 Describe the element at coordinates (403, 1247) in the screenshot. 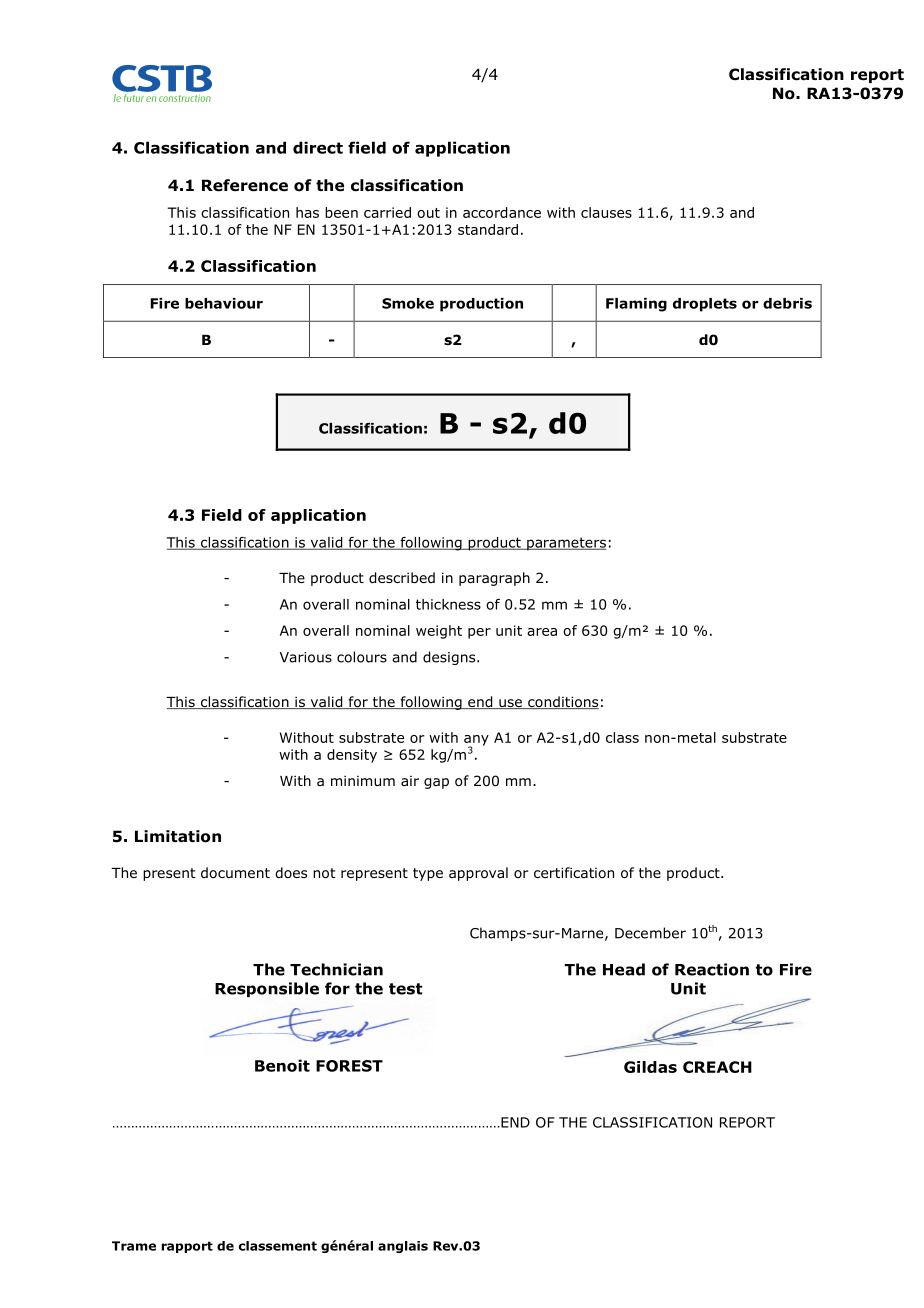

I see `anglais` at that location.
